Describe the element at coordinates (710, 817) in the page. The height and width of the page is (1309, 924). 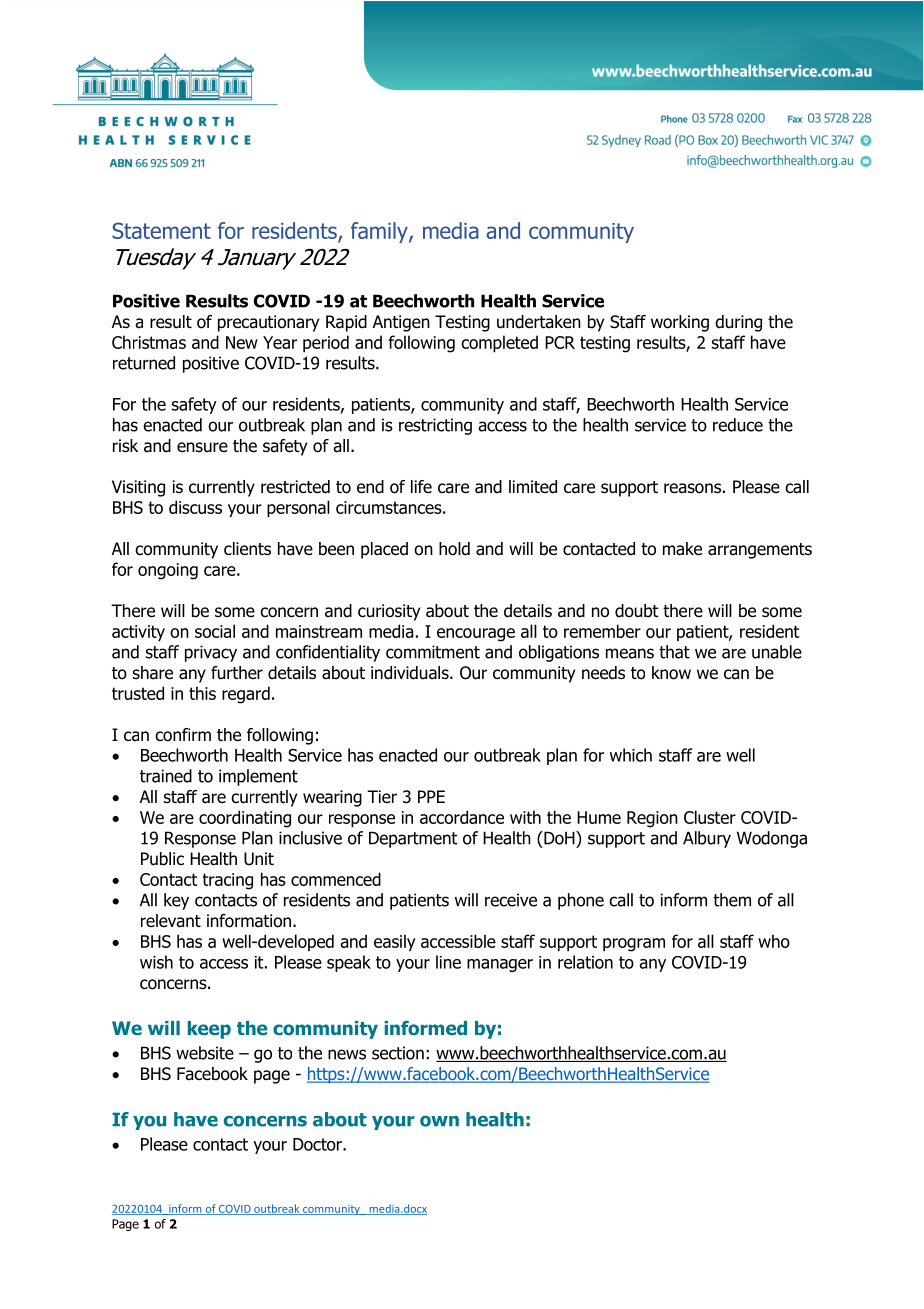
I see `Cluster` at that location.
